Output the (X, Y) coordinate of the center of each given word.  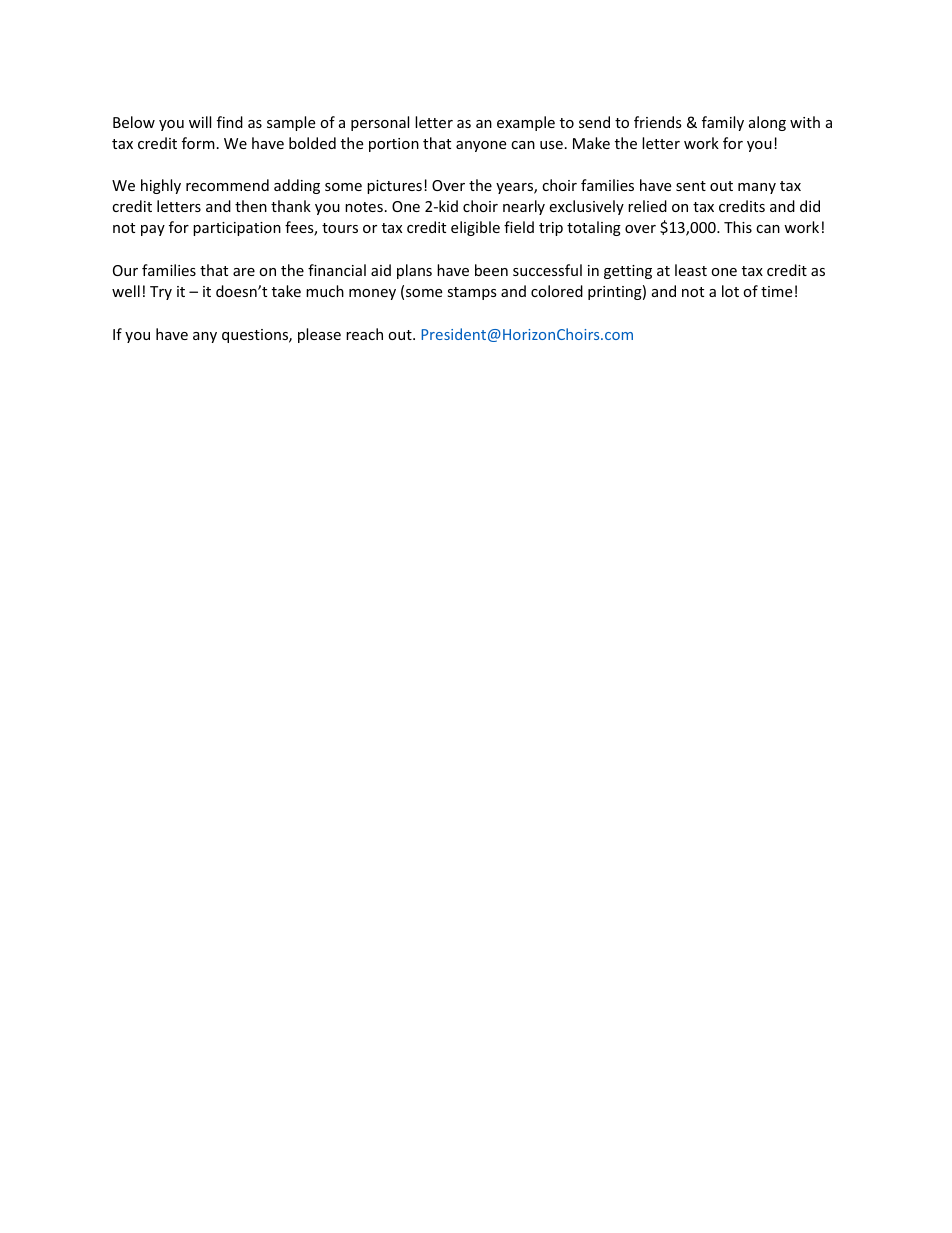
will (200, 122)
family (723, 123)
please (319, 335)
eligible (475, 228)
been (491, 270)
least (691, 270)
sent (691, 186)
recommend (227, 185)
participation (237, 229)
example (526, 123)
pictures (394, 187)
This (738, 227)
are (244, 272)
